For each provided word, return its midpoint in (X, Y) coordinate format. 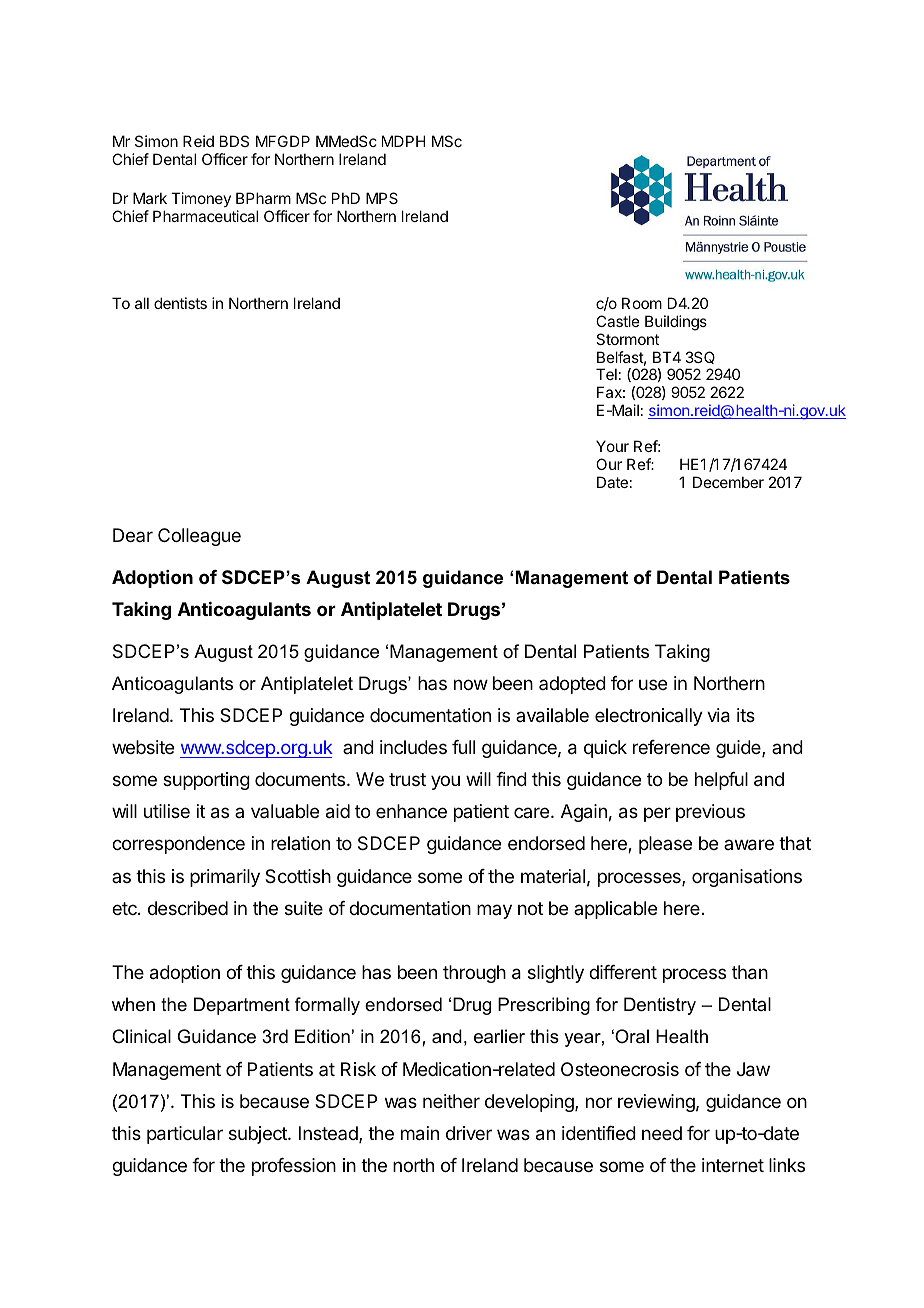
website (143, 747)
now (471, 684)
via (718, 715)
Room (642, 303)
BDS (234, 141)
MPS (382, 198)
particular (185, 1135)
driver (469, 1133)
